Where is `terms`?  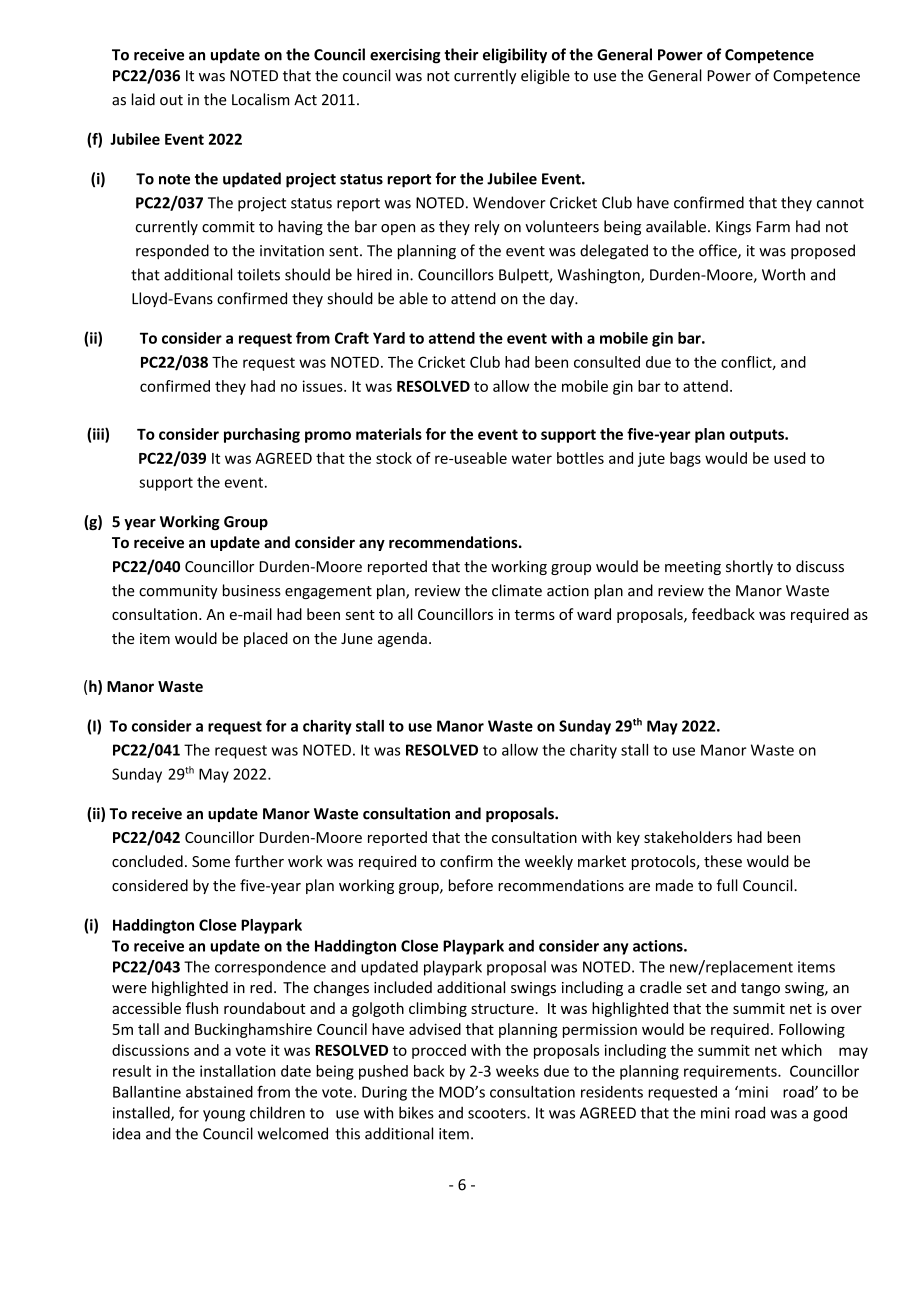 terms is located at coordinates (535, 615).
